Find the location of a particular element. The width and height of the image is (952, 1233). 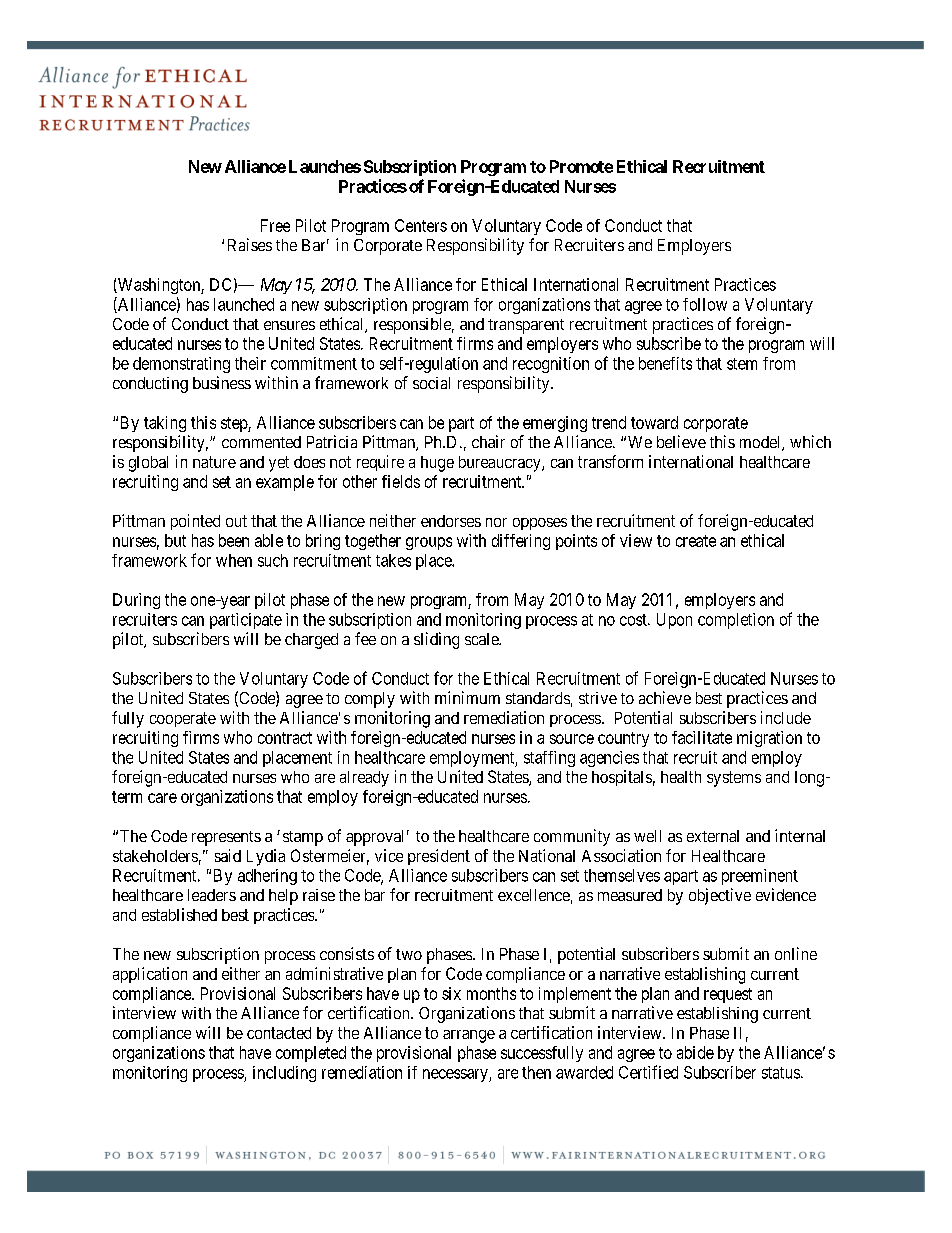

said is located at coordinates (228, 855).
